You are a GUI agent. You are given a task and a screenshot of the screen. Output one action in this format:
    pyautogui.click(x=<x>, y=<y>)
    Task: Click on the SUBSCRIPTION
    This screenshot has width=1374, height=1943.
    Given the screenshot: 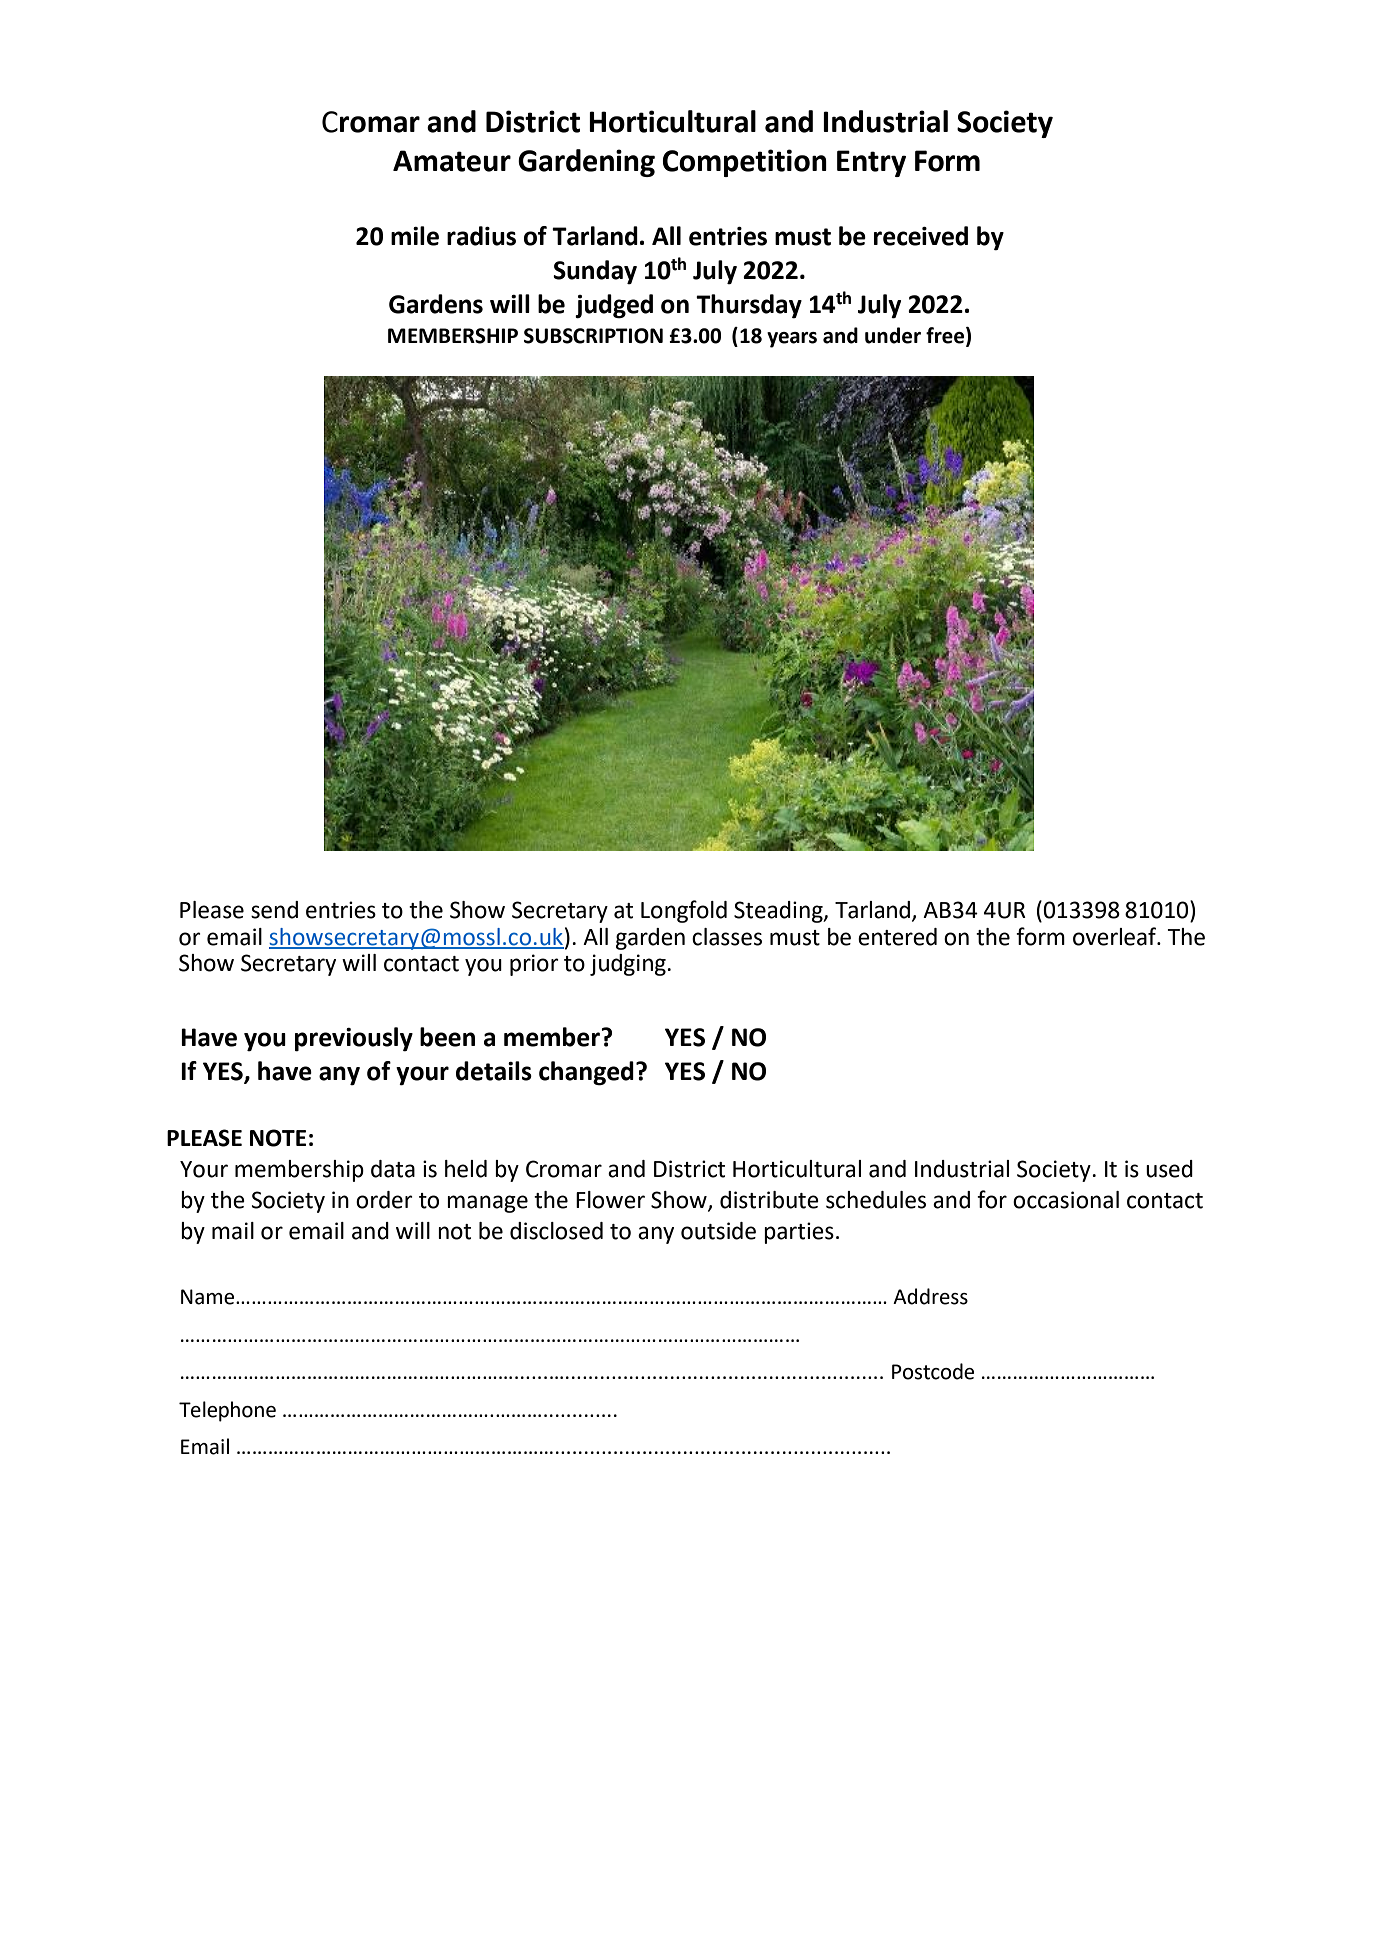 What is the action you would take?
    pyautogui.click(x=593, y=336)
